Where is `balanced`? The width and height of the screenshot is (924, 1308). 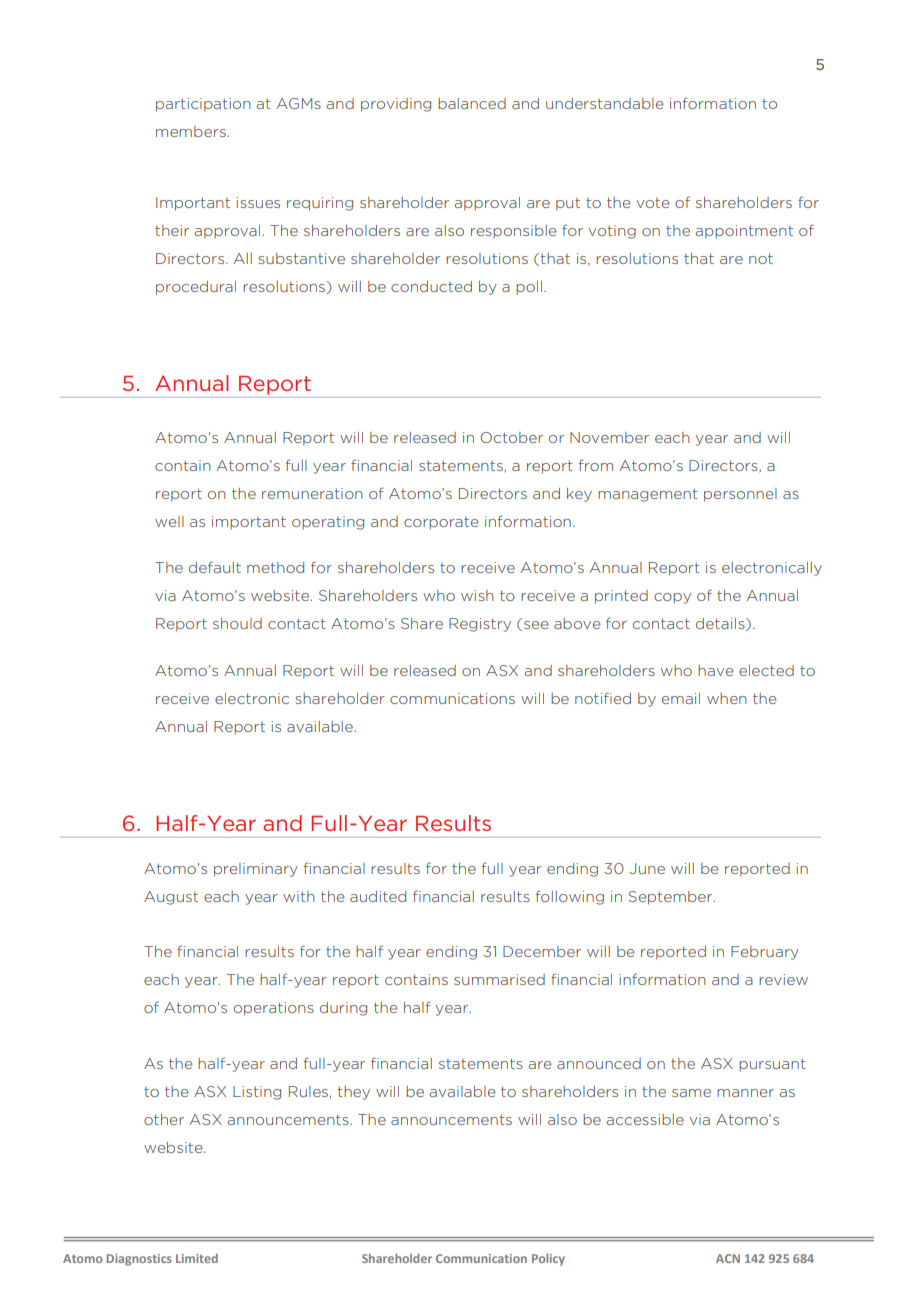
balanced is located at coordinates (472, 103).
